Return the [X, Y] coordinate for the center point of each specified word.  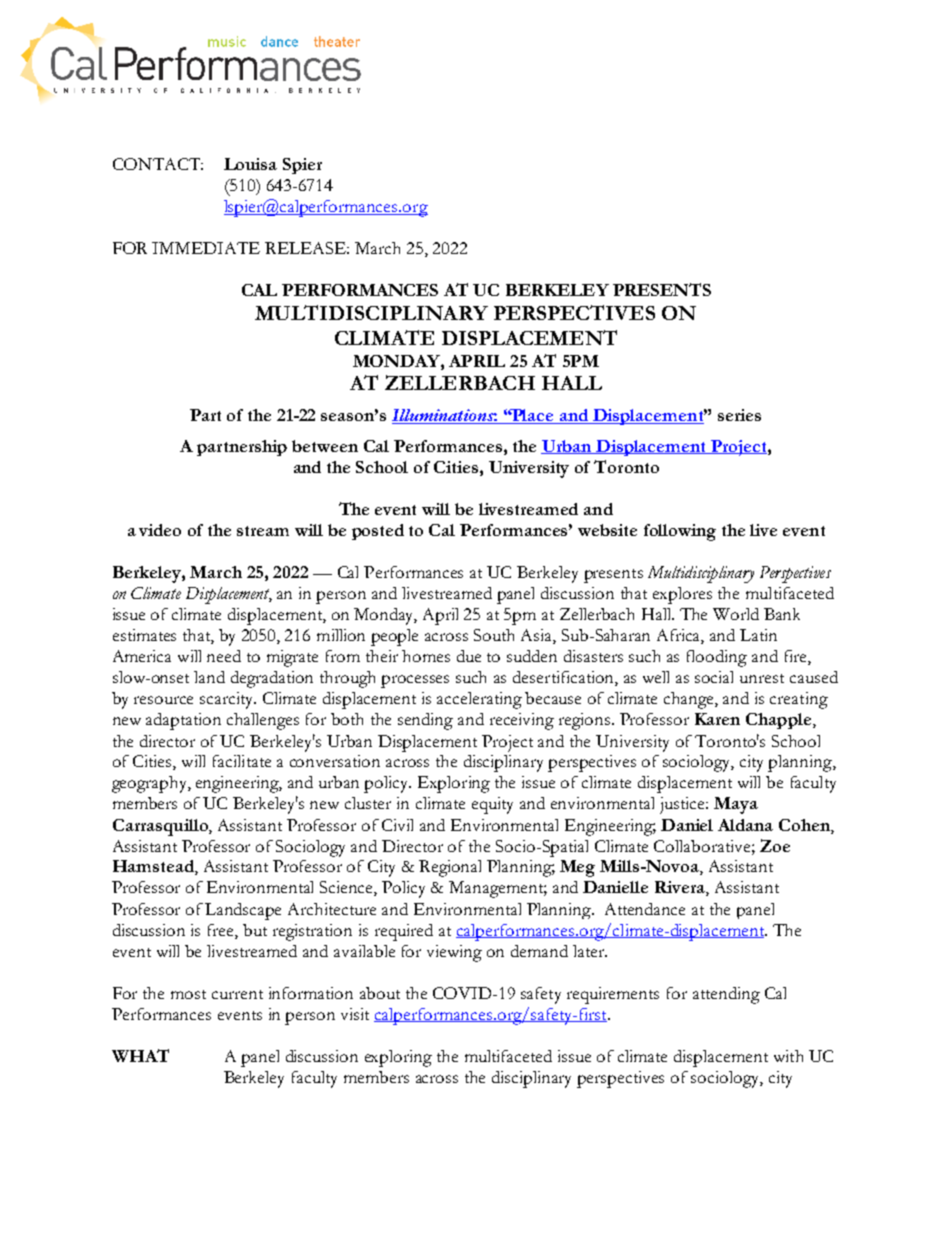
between [325, 446]
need [224, 656]
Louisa [250, 164]
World [736, 614]
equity [492, 805]
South [494, 635]
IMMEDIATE [206, 248]
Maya [736, 805]
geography [150, 784]
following [680, 532]
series [739, 415]
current [237, 994]
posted [378, 532]
